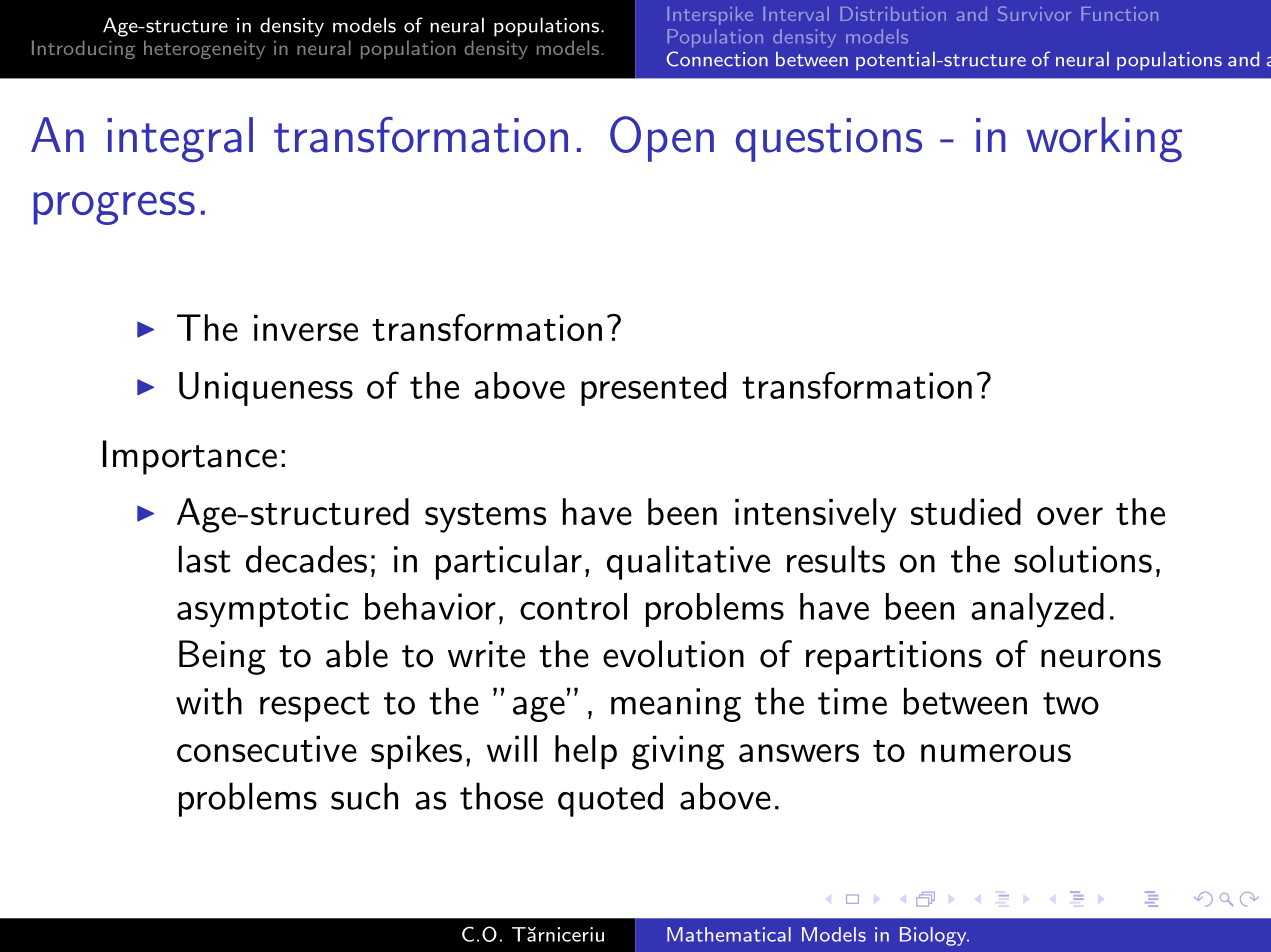 This page has width=1271, height=952. I want to click on heterogeneity, so click(204, 49).
